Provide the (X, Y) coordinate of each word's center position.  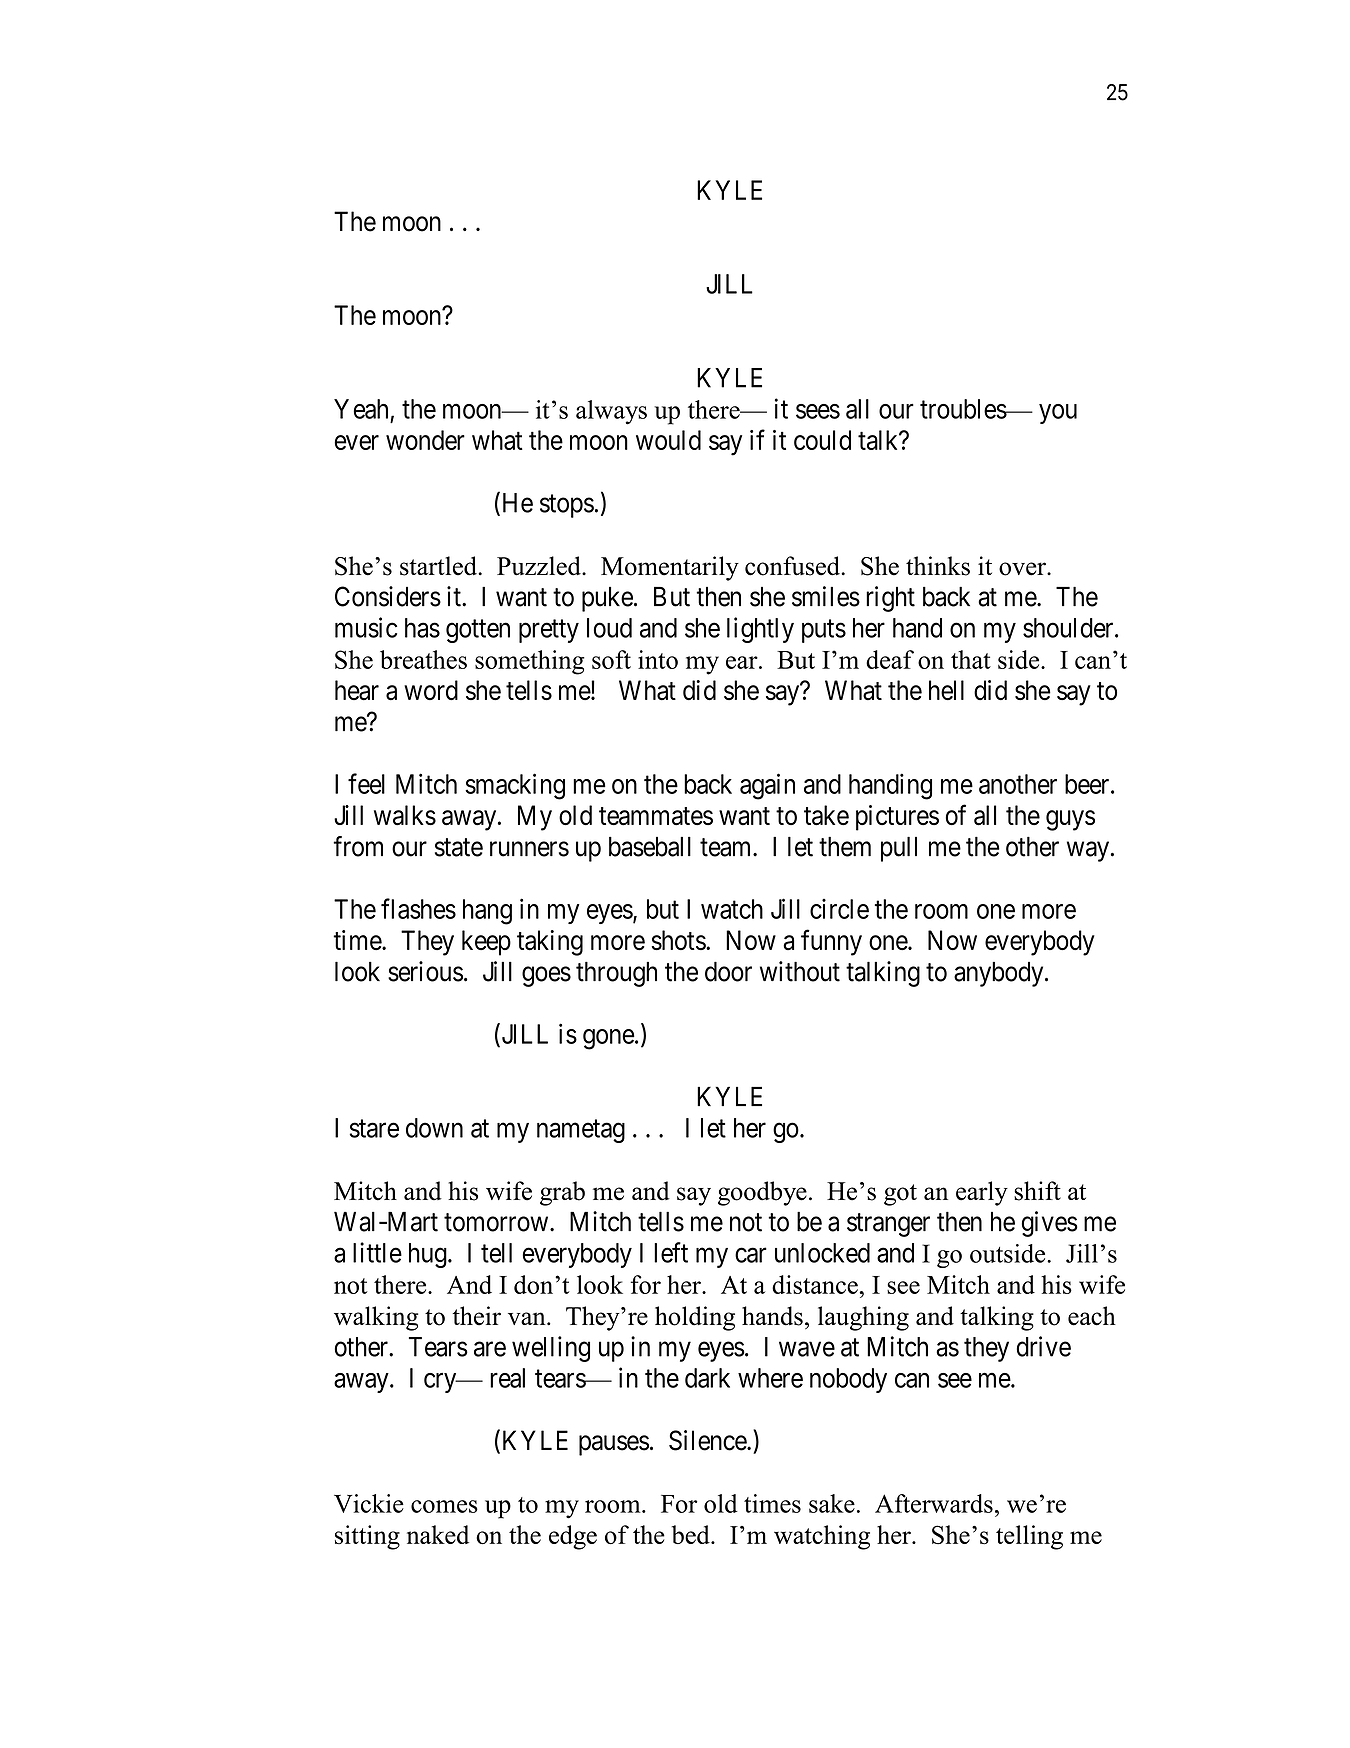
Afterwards (934, 1503)
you (1058, 414)
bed (692, 1534)
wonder (425, 440)
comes (444, 1506)
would (668, 440)
